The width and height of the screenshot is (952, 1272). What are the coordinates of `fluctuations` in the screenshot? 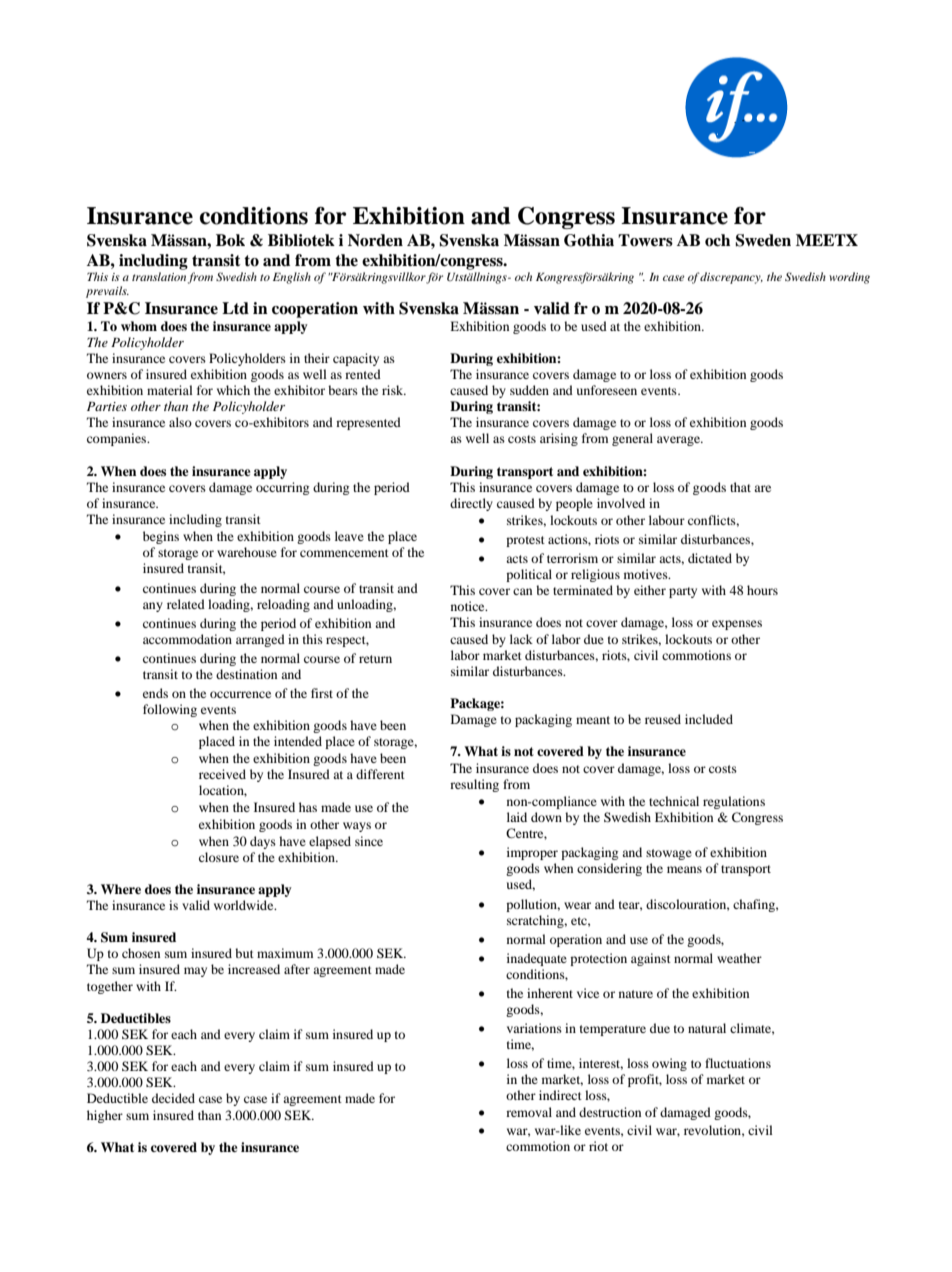 It's located at (738, 1063).
